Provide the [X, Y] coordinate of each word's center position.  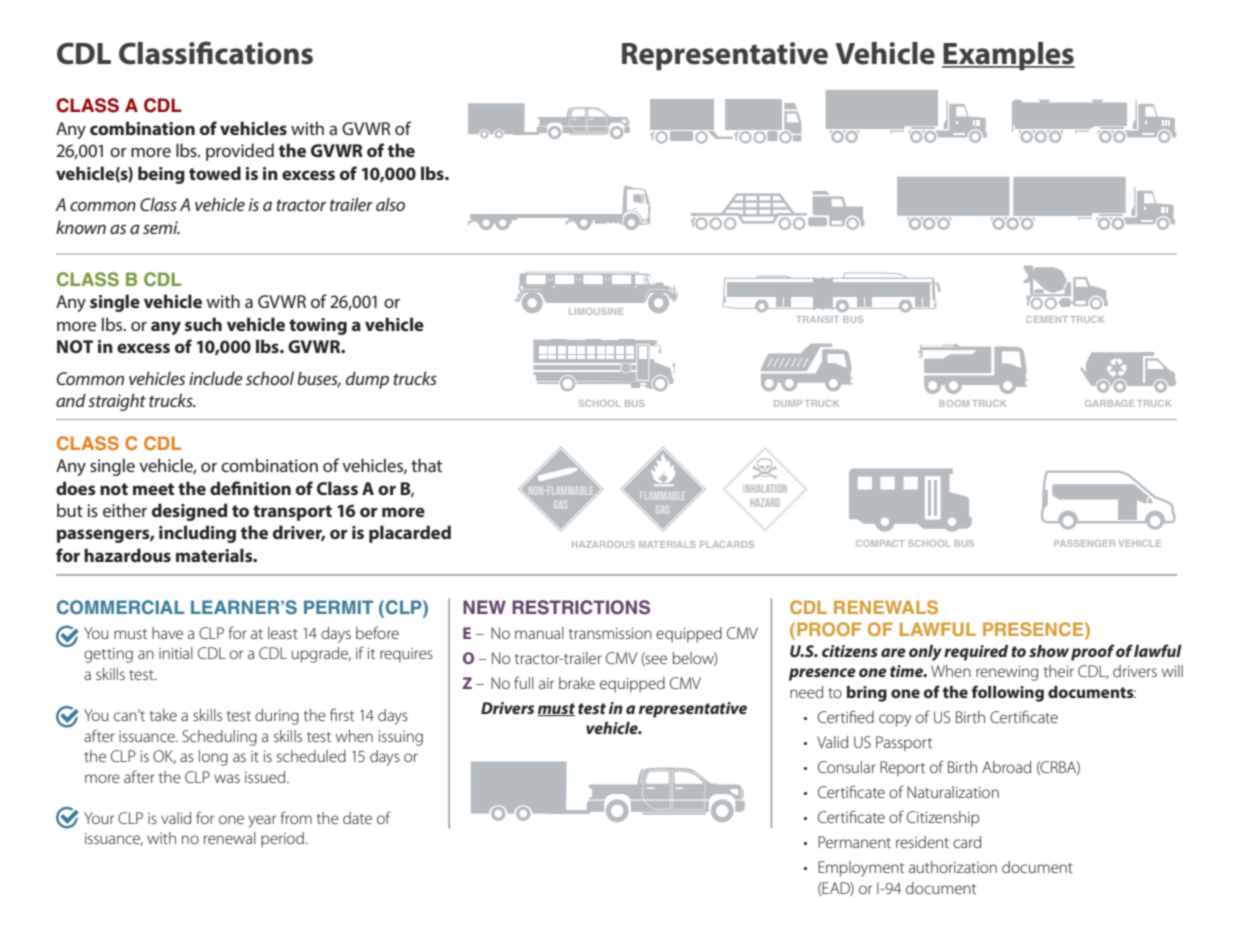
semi [161, 227]
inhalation [765, 488]
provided [240, 152]
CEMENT [1047, 319]
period [282, 840]
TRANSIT [817, 319]
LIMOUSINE [596, 311]
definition [250, 488]
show [1049, 651]
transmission [610, 633]
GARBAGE [1109, 403]
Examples [1008, 56]
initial [176, 653]
